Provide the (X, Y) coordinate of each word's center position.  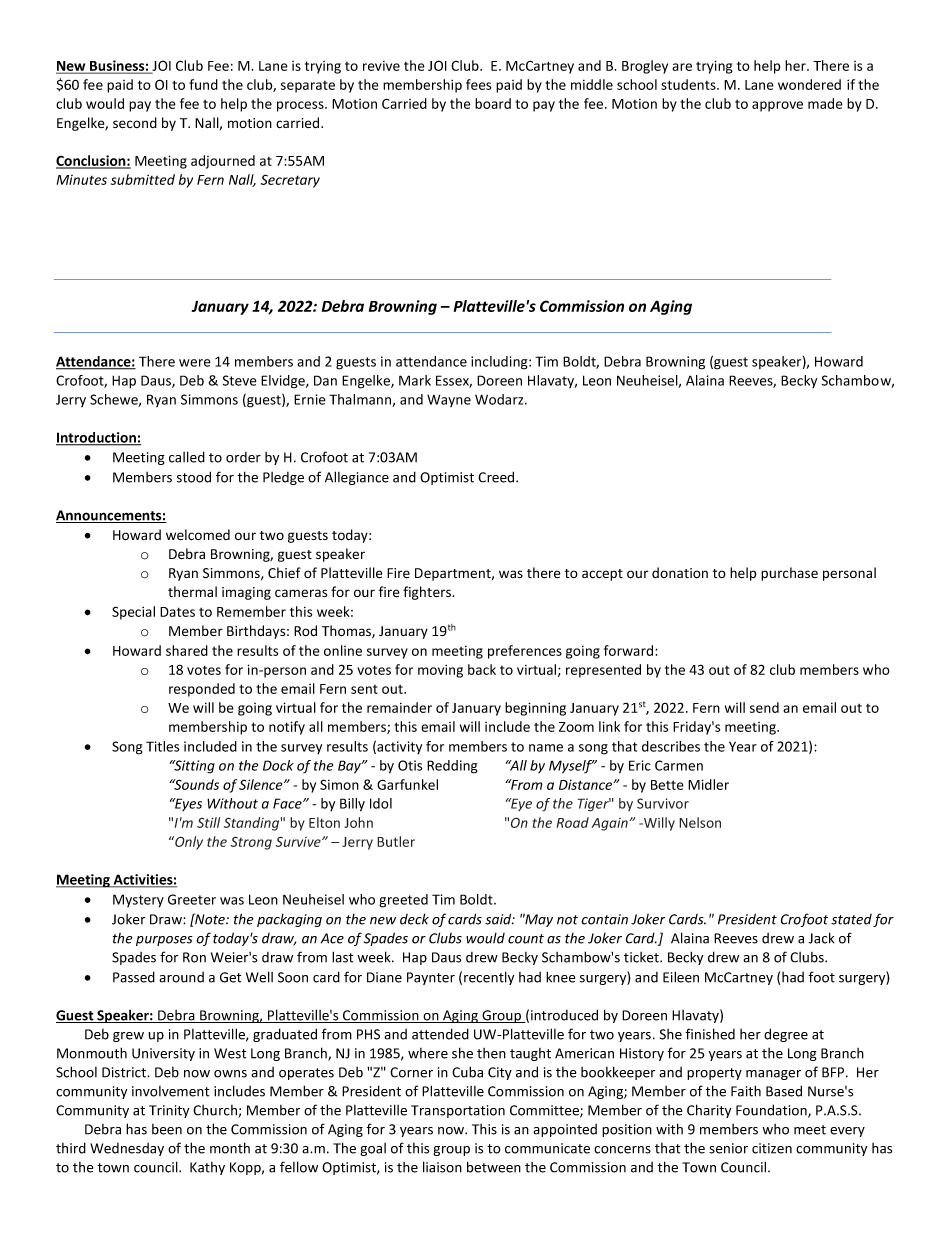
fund (203, 84)
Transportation (458, 1111)
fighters (428, 593)
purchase (789, 574)
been (167, 1129)
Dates (177, 612)
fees (478, 84)
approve (777, 106)
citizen (772, 1148)
